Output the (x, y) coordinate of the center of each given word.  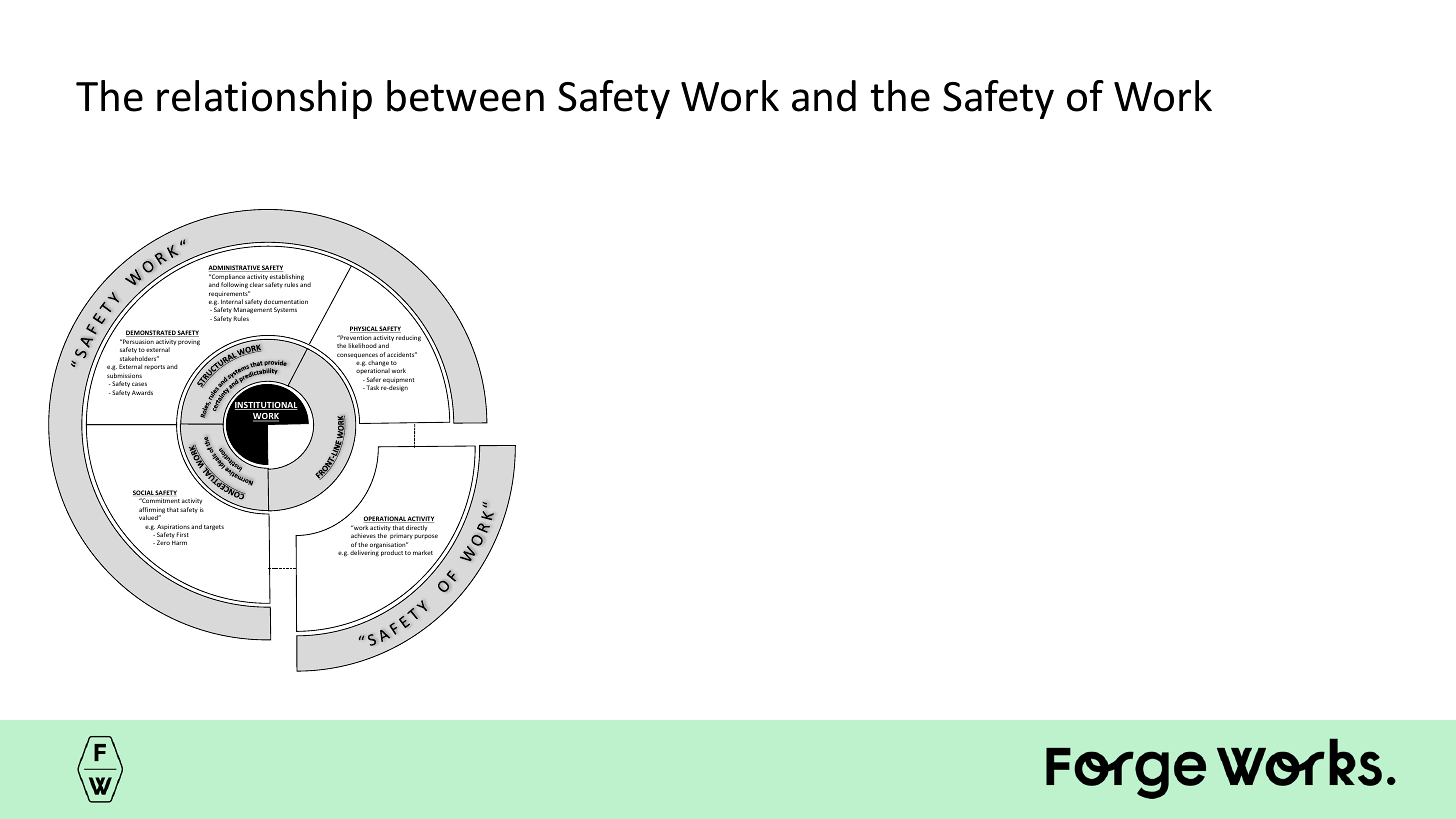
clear (256, 284)
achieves (363, 535)
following (234, 285)
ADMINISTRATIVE (235, 268)
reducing (408, 338)
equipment (398, 381)
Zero (163, 542)
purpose (426, 536)
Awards (142, 392)
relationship (264, 99)
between (465, 96)
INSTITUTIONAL (265, 405)
